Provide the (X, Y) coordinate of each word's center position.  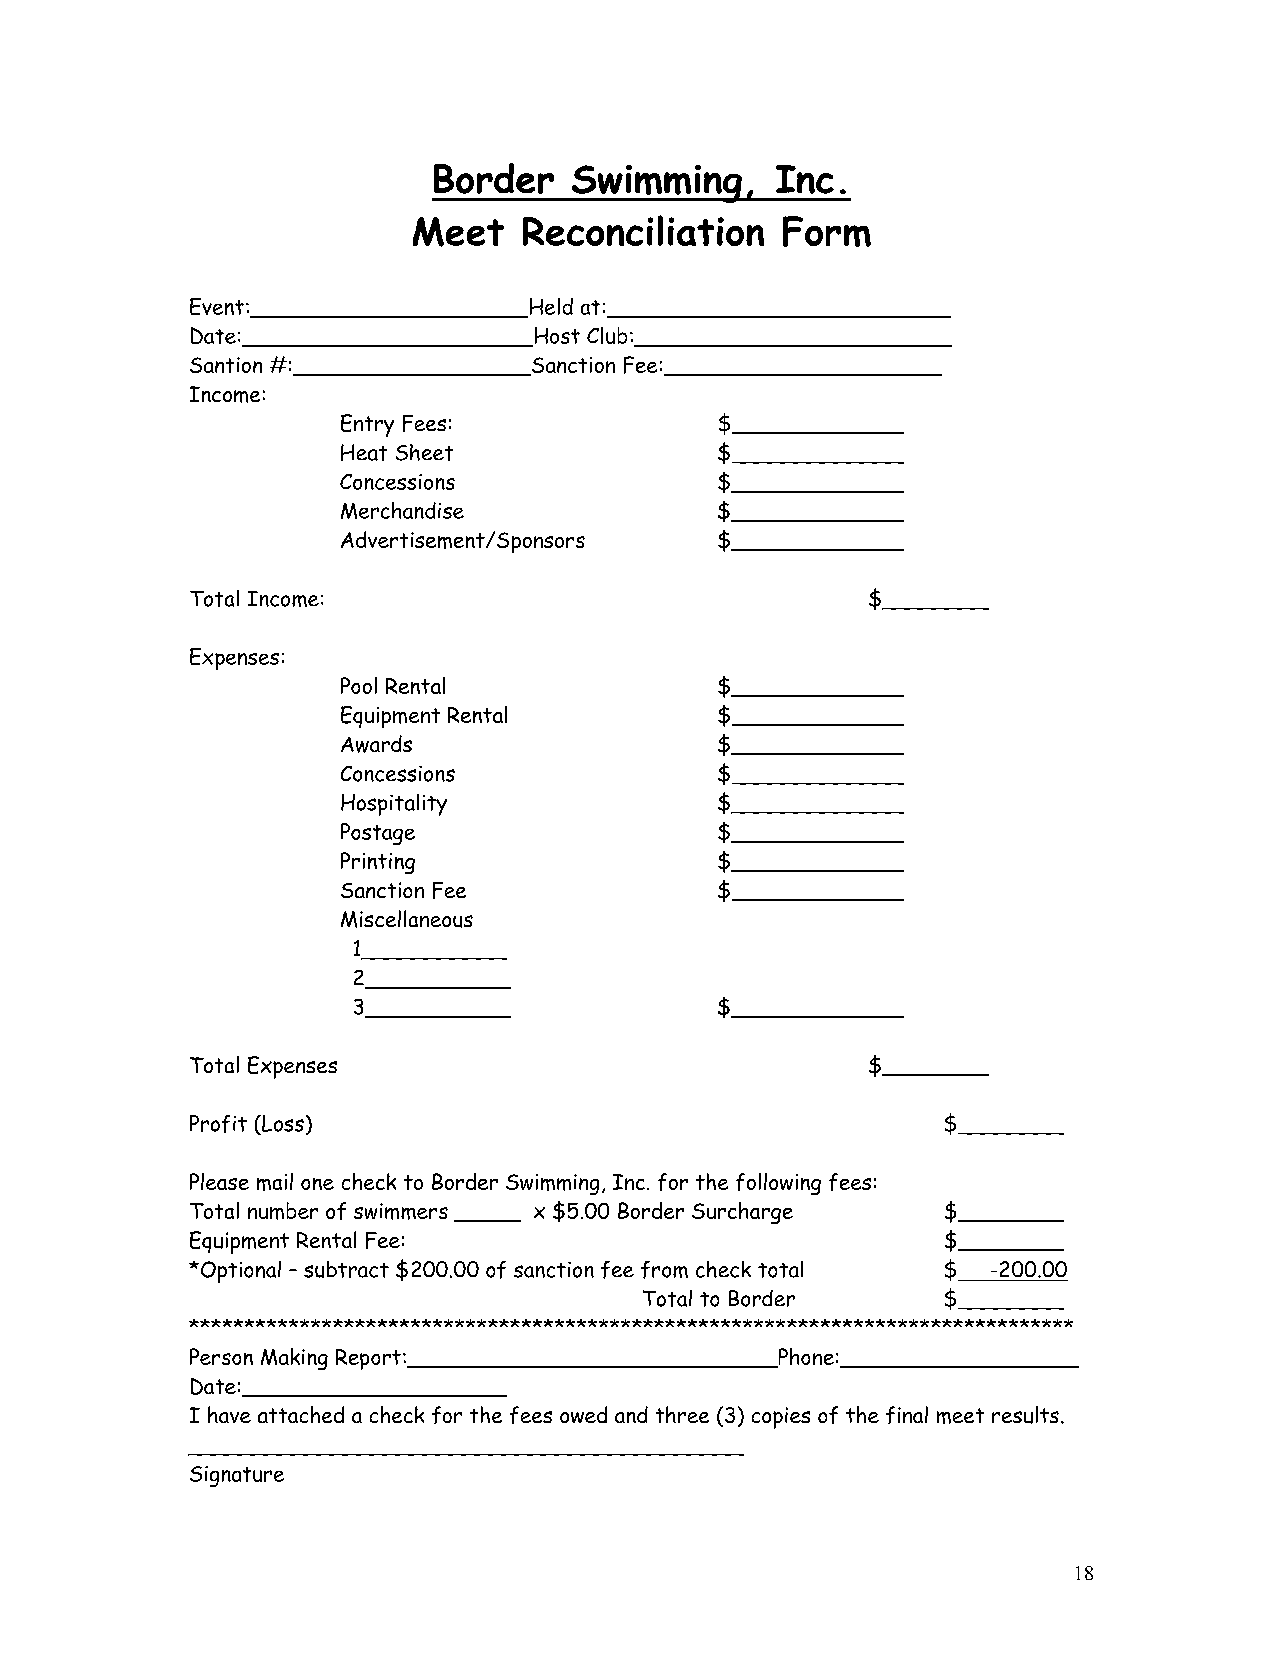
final (907, 1415)
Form (827, 231)
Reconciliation (643, 230)
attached (301, 1414)
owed (583, 1414)
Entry (367, 425)
